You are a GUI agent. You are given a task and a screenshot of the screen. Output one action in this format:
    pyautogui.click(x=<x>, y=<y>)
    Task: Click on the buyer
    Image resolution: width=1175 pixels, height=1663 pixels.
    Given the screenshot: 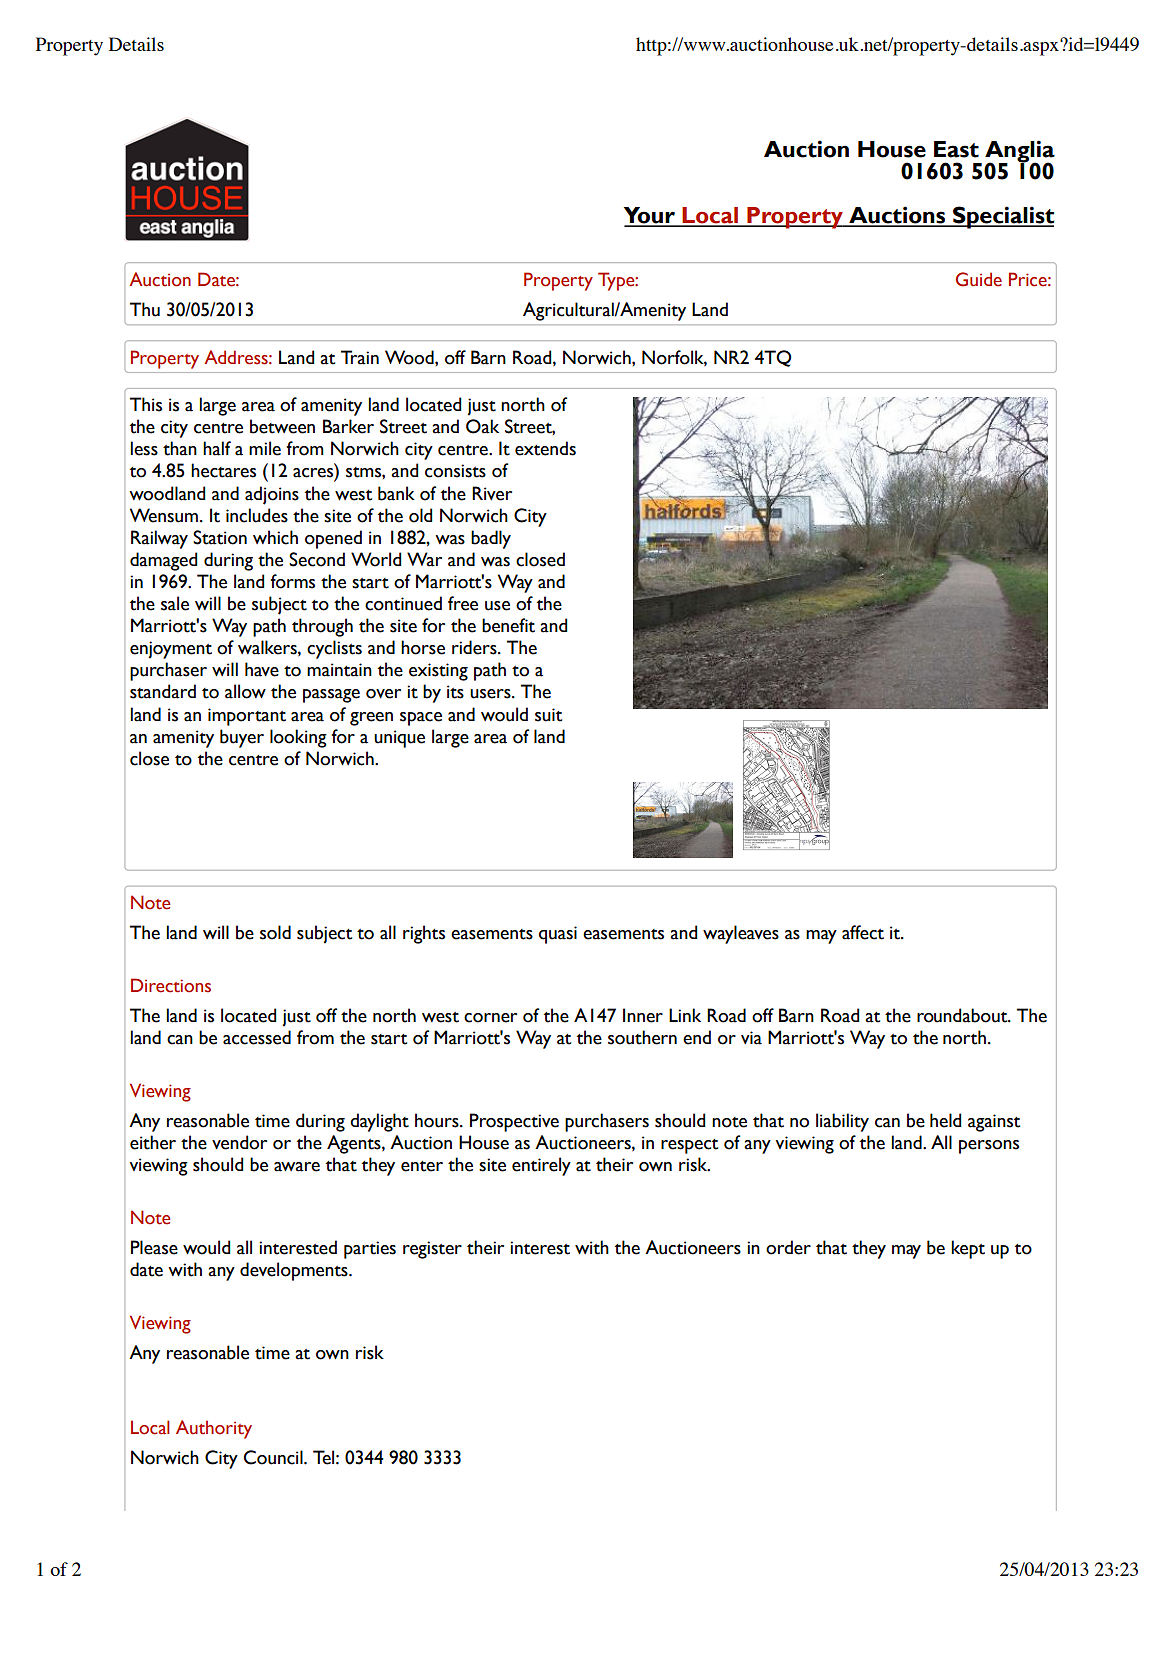 What is the action you would take?
    pyautogui.click(x=242, y=738)
